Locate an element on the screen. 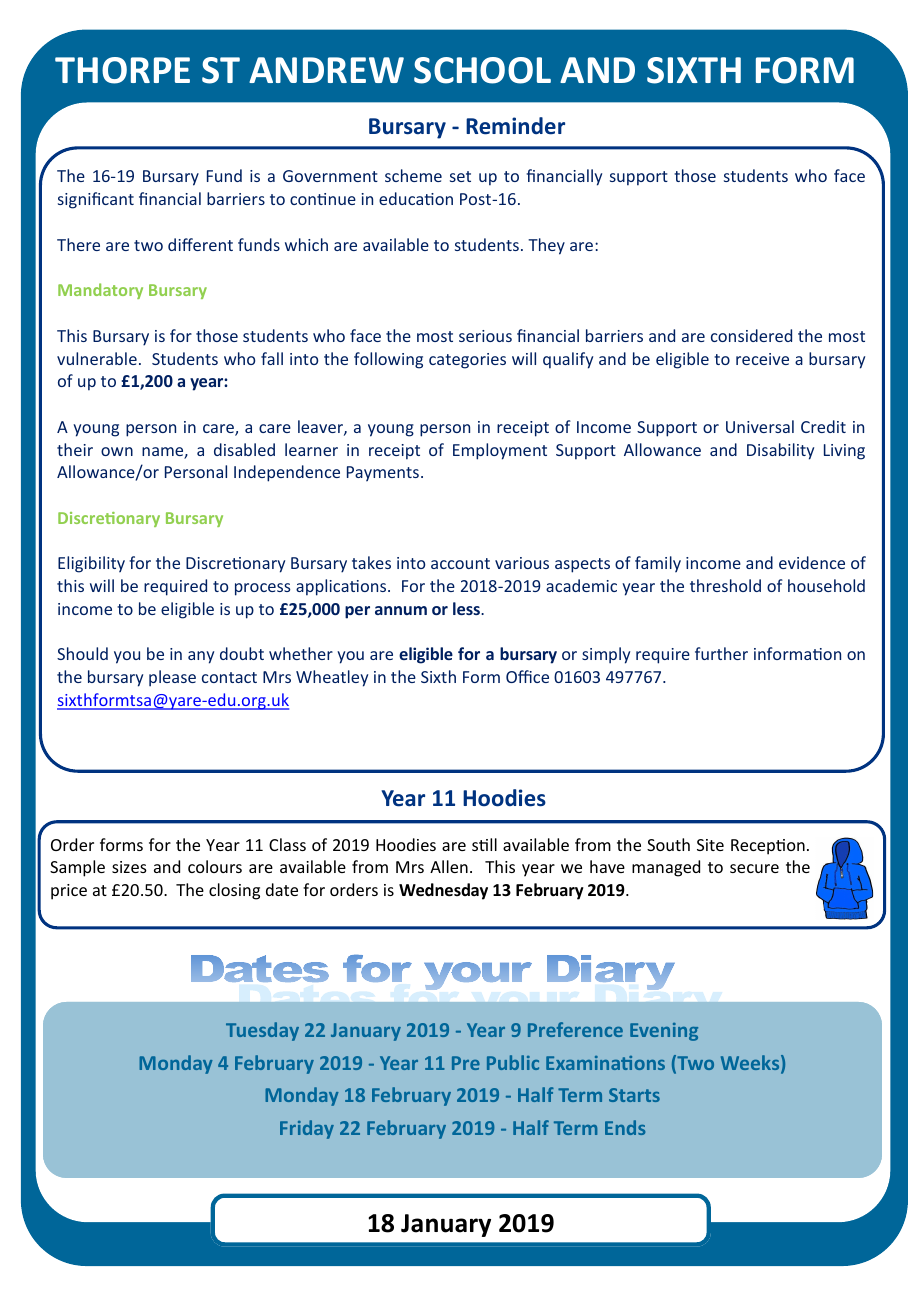 The width and height of the screenshot is (924, 1308). Allen is located at coordinates (449, 866).
